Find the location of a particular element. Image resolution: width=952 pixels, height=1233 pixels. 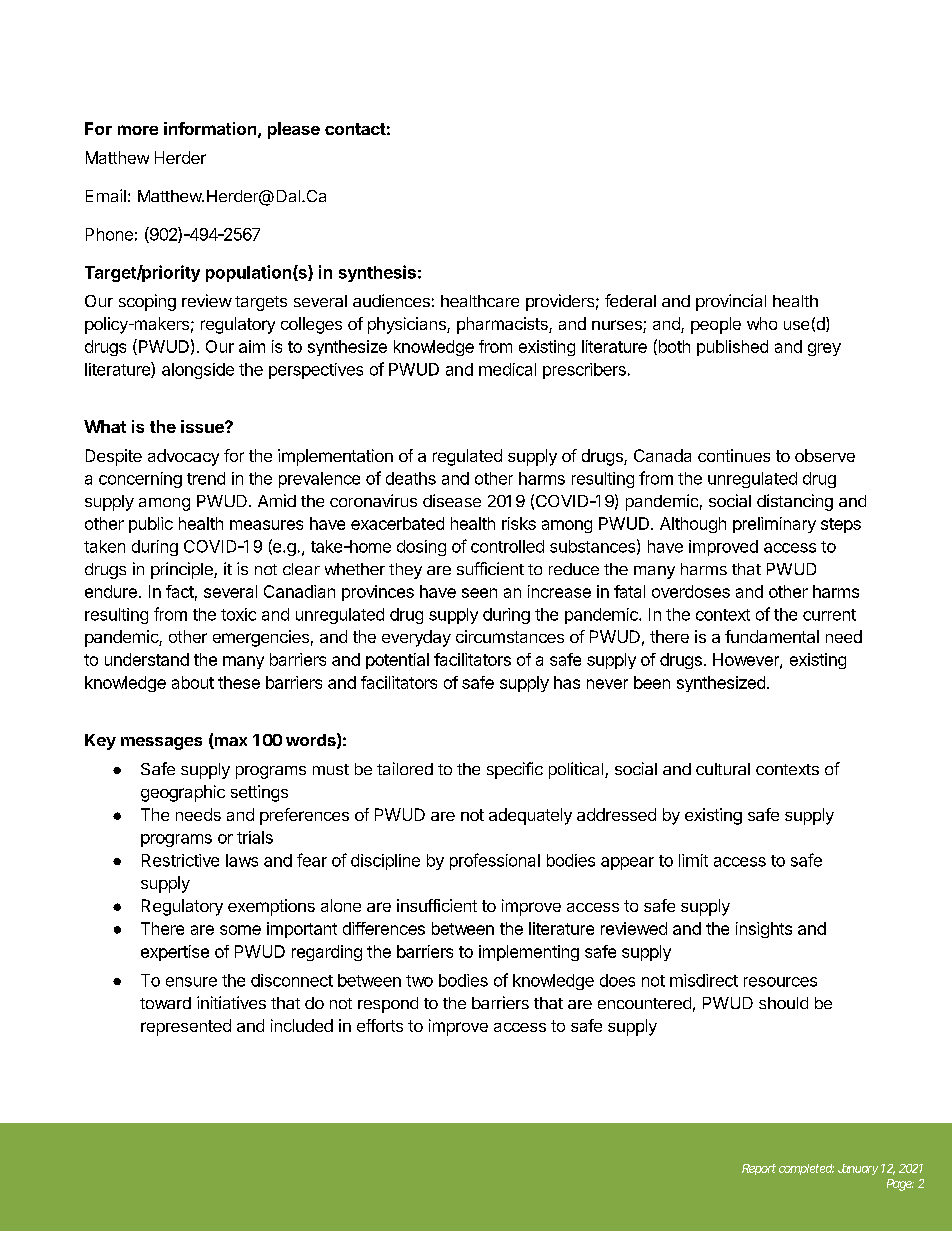

synthesis is located at coordinates (377, 273).
